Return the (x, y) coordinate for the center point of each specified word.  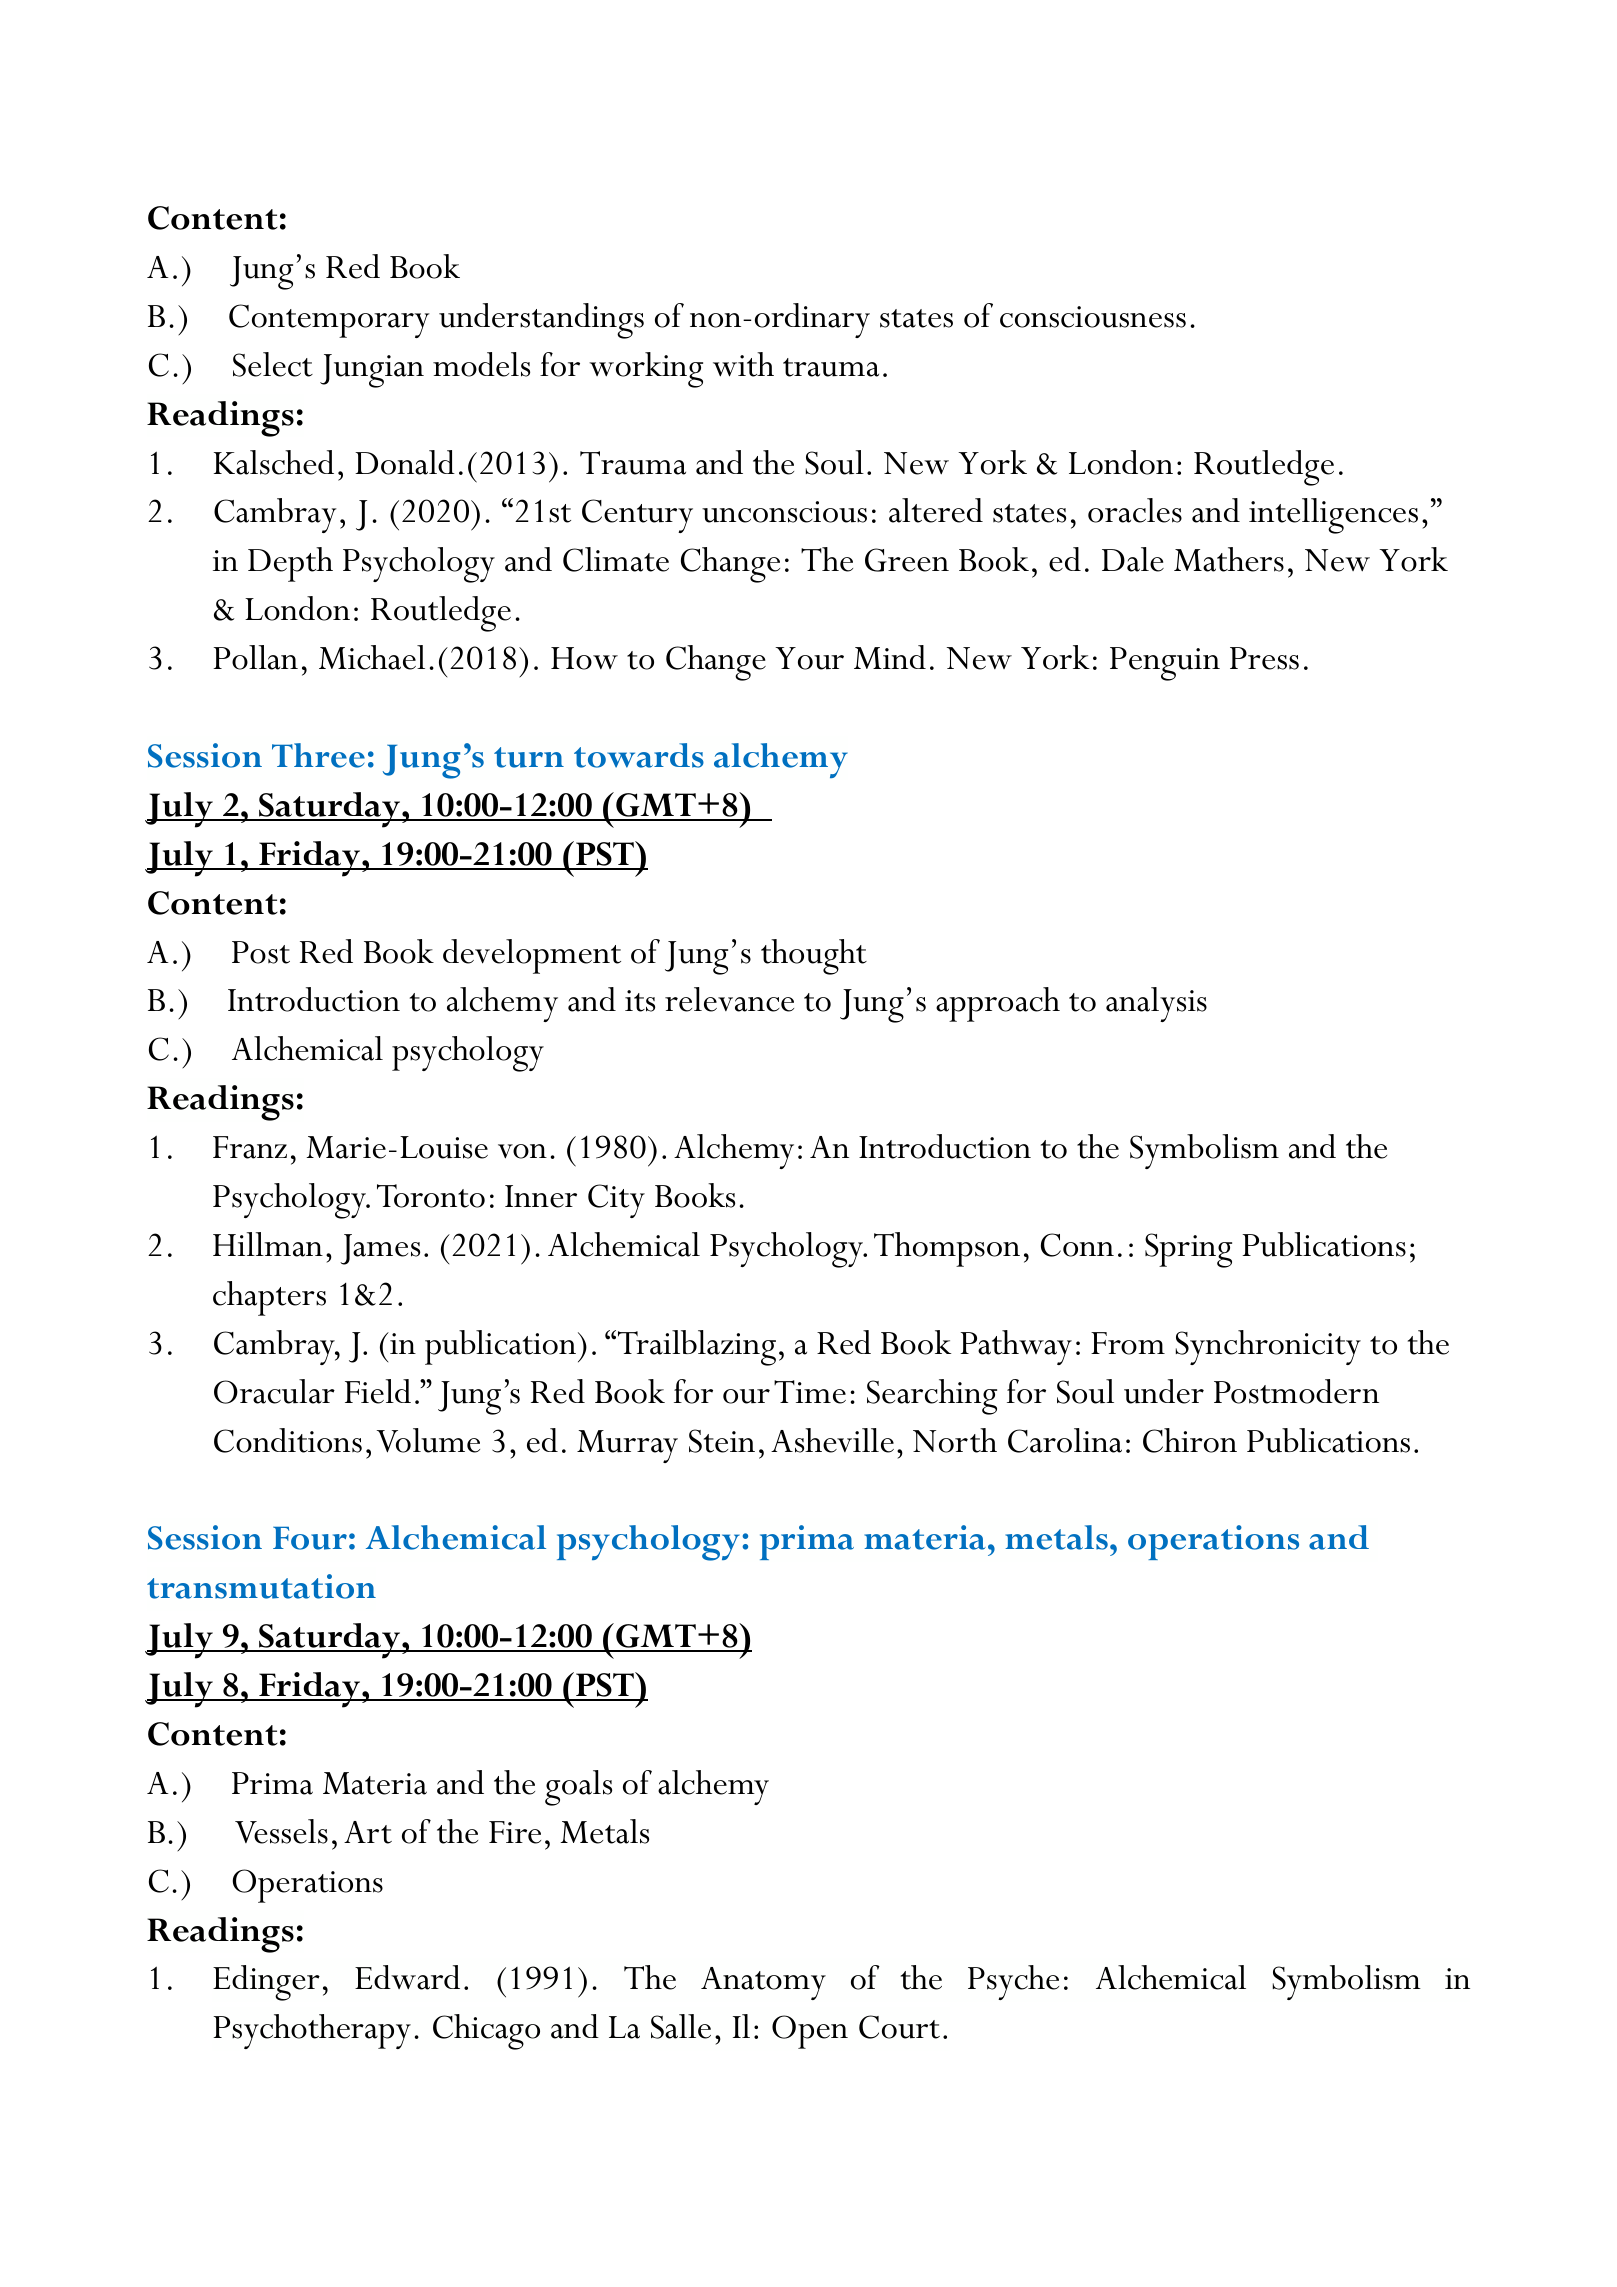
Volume (428, 1440)
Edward (407, 1977)
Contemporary (329, 321)
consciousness (1093, 317)
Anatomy (763, 1983)
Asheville (832, 1440)
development (532, 956)
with (743, 364)
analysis (1156, 1004)
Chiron (1190, 1440)
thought (814, 957)
